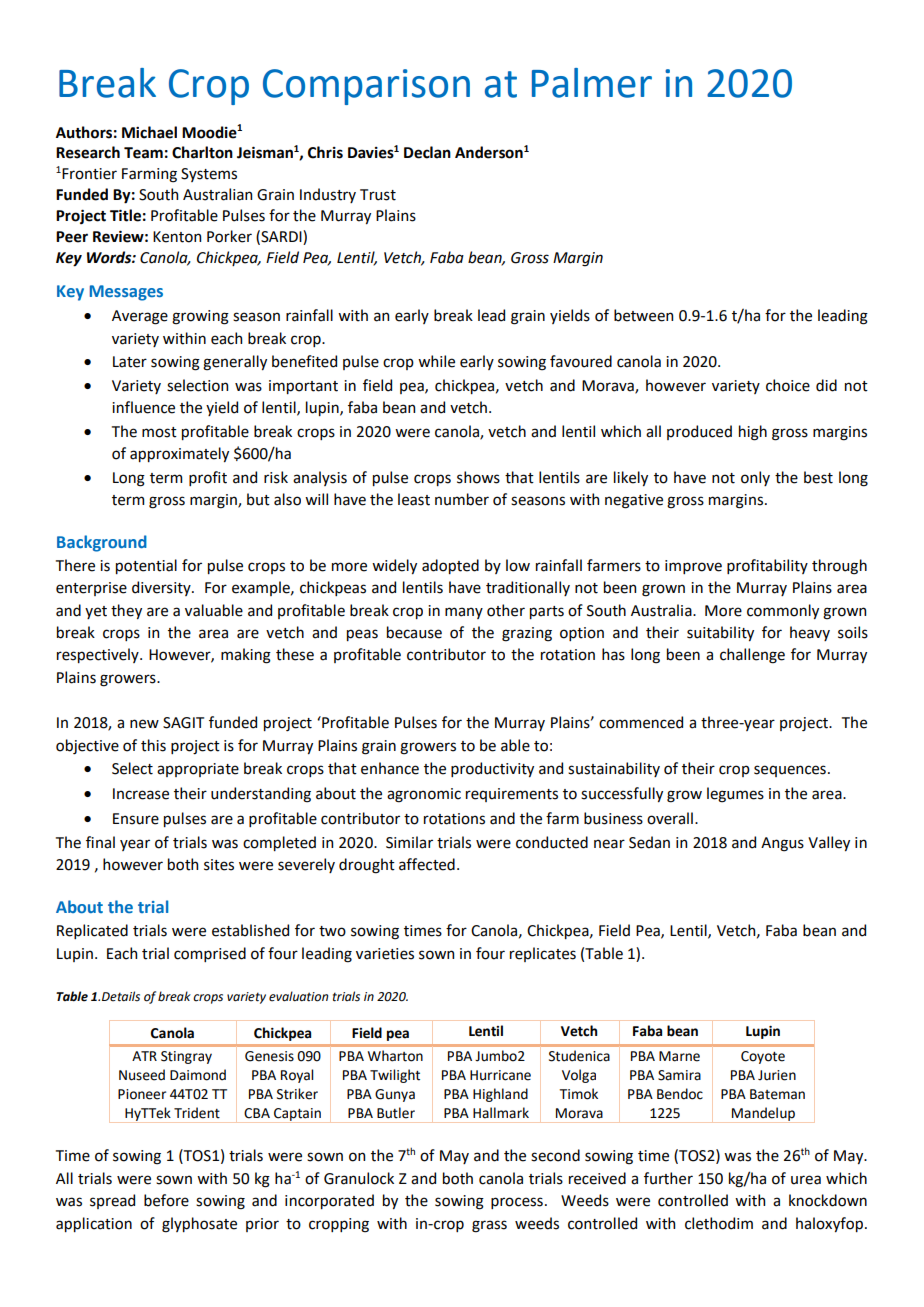 This screenshot has height=1307, width=924. Describe the element at coordinates (149, 132) in the screenshot. I see `Michael` at that location.
